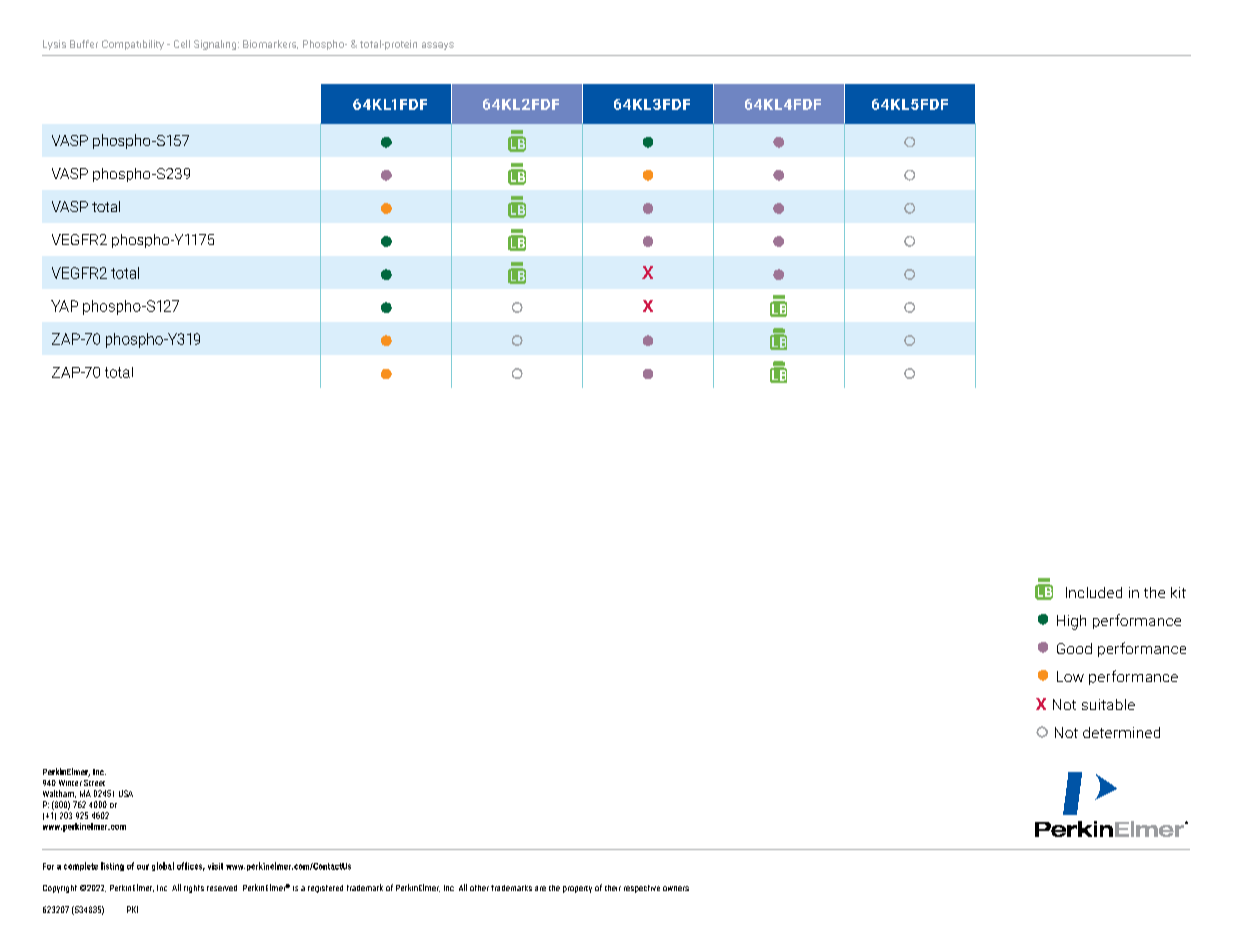 The height and width of the screenshot is (952, 1233). Describe the element at coordinates (94, 783) in the screenshot. I see `Street` at that location.
